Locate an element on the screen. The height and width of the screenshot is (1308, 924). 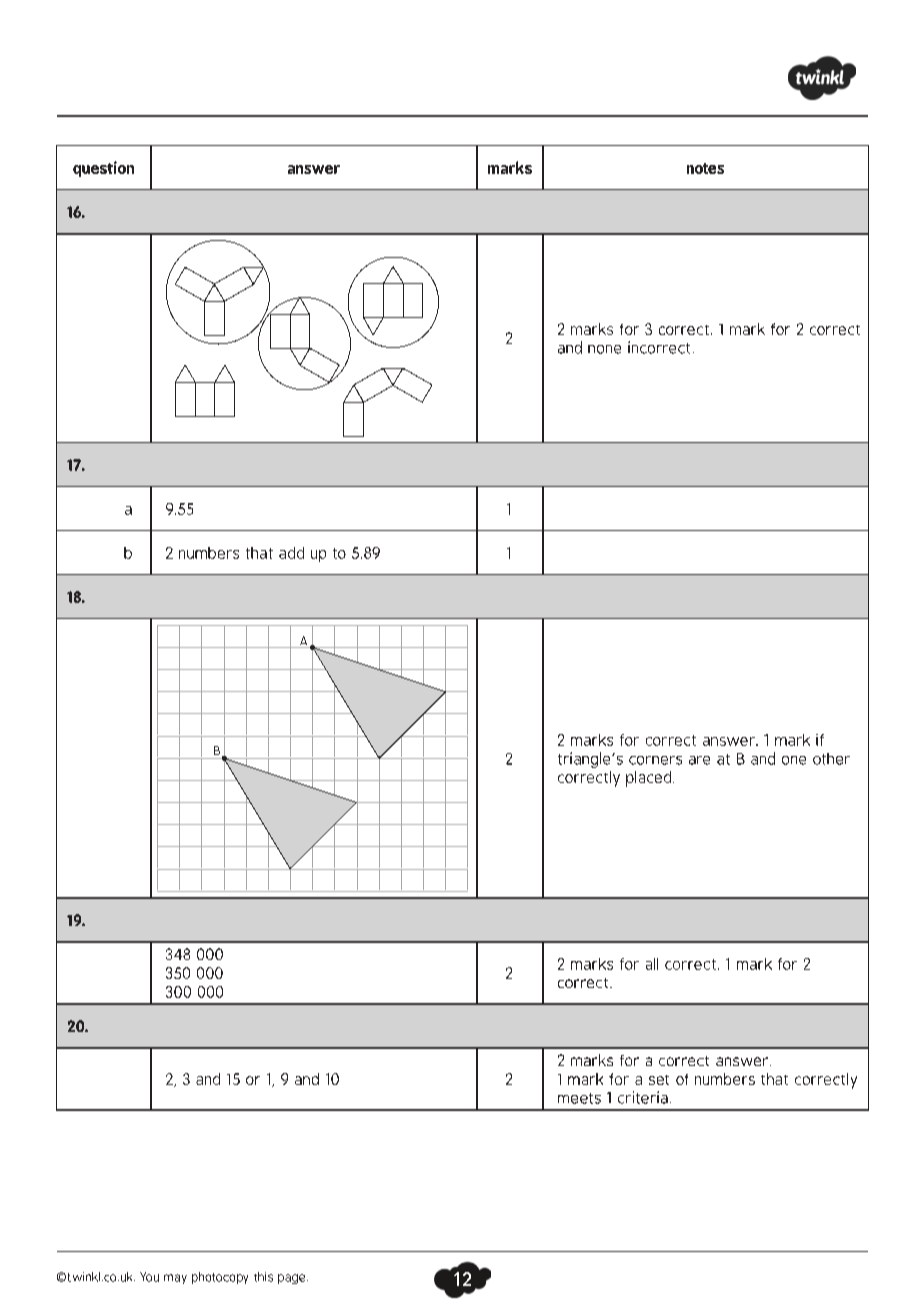
may is located at coordinates (175, 1279).
